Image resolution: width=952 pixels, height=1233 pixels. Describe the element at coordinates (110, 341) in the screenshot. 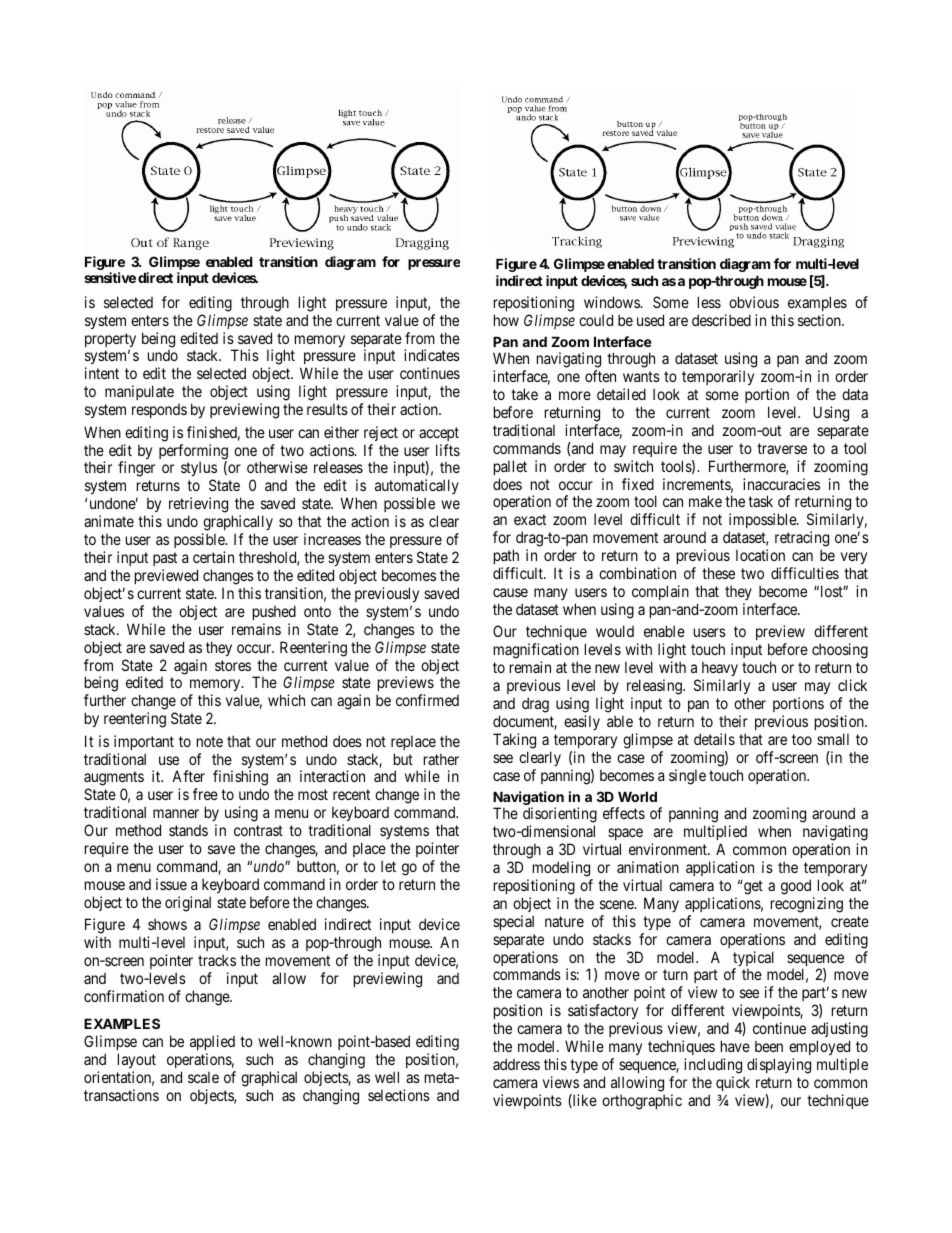

I see `property` at that location.
